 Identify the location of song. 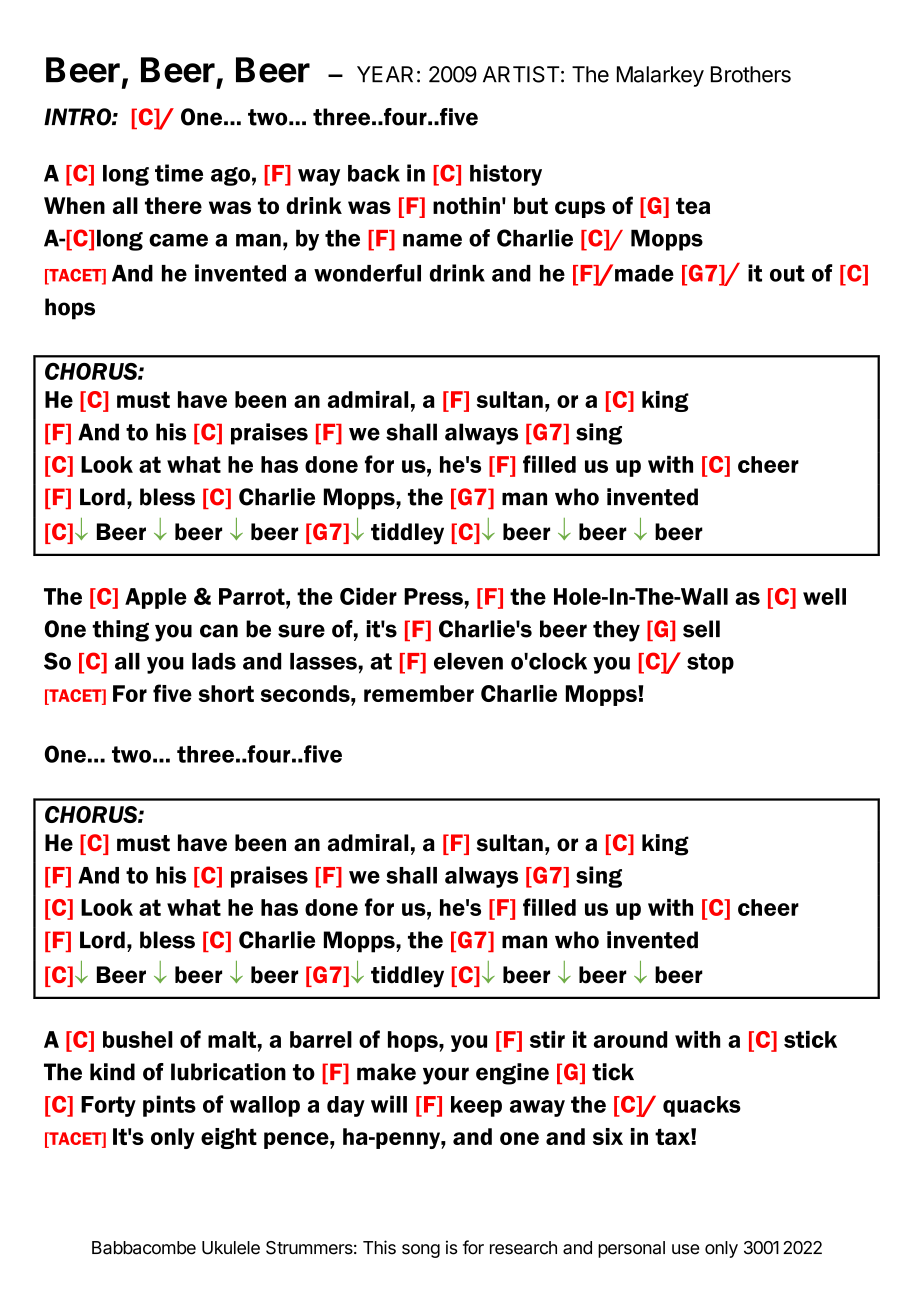
(421, 1251).
